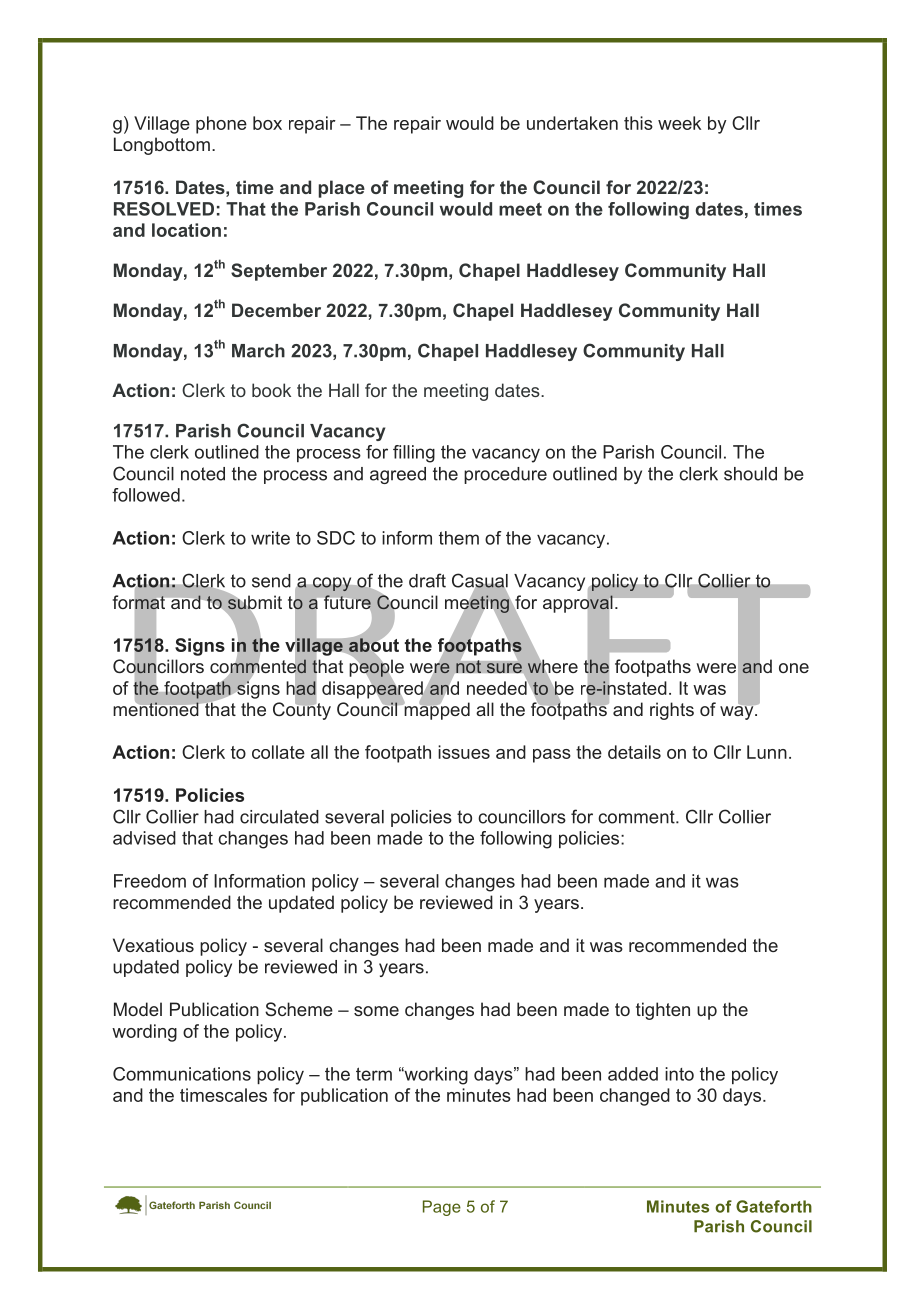 This screenshot has height=1308, width=924. Describe the element at coordinates (376, 1011) in the screenshot. I see `some` at that location.
